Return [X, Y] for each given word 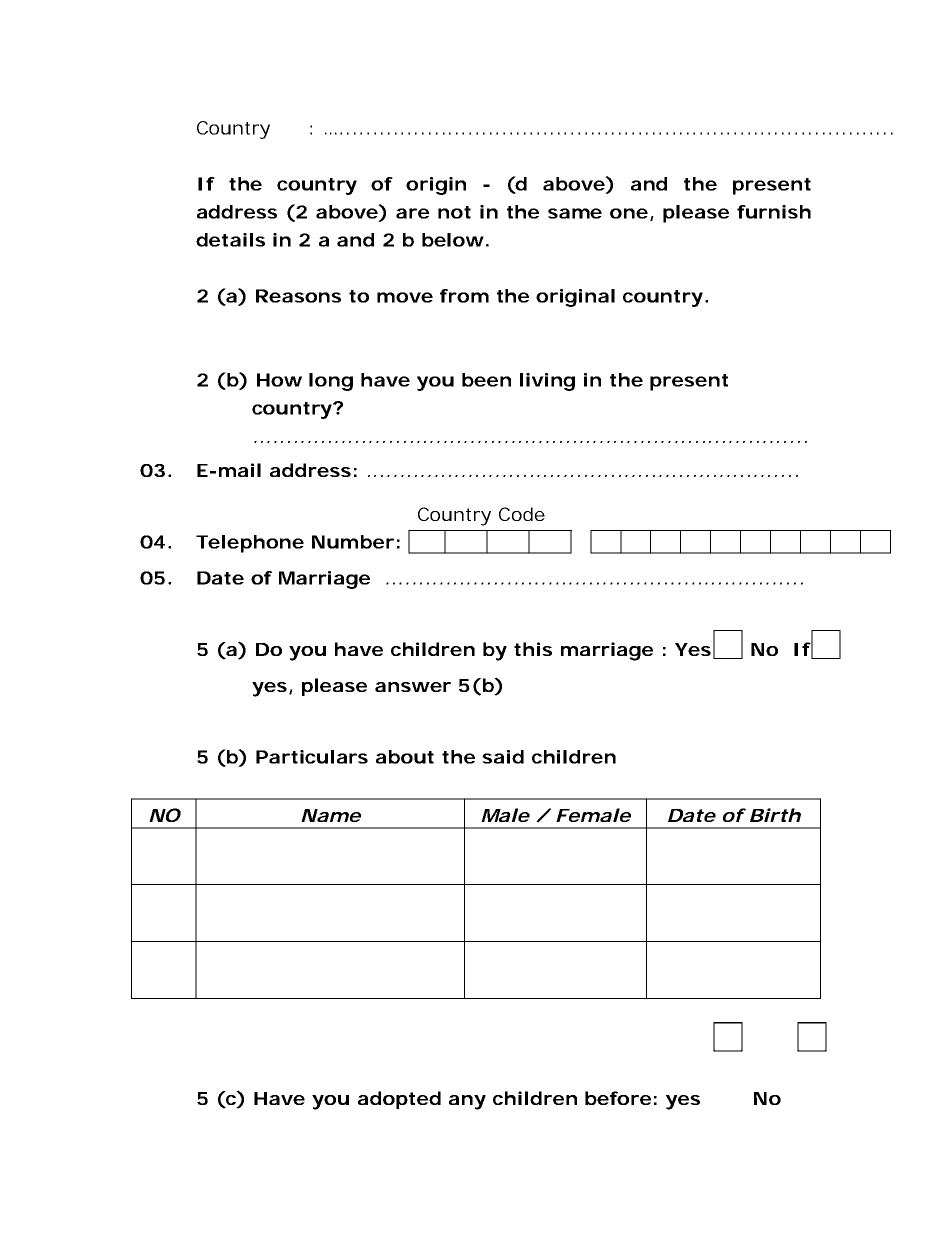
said [503, 757]
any [467, 1102]
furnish [774, 212]
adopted [399, 1100]
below [453, 240]
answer [413, 687]
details [230, 240]
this [533, 649]
